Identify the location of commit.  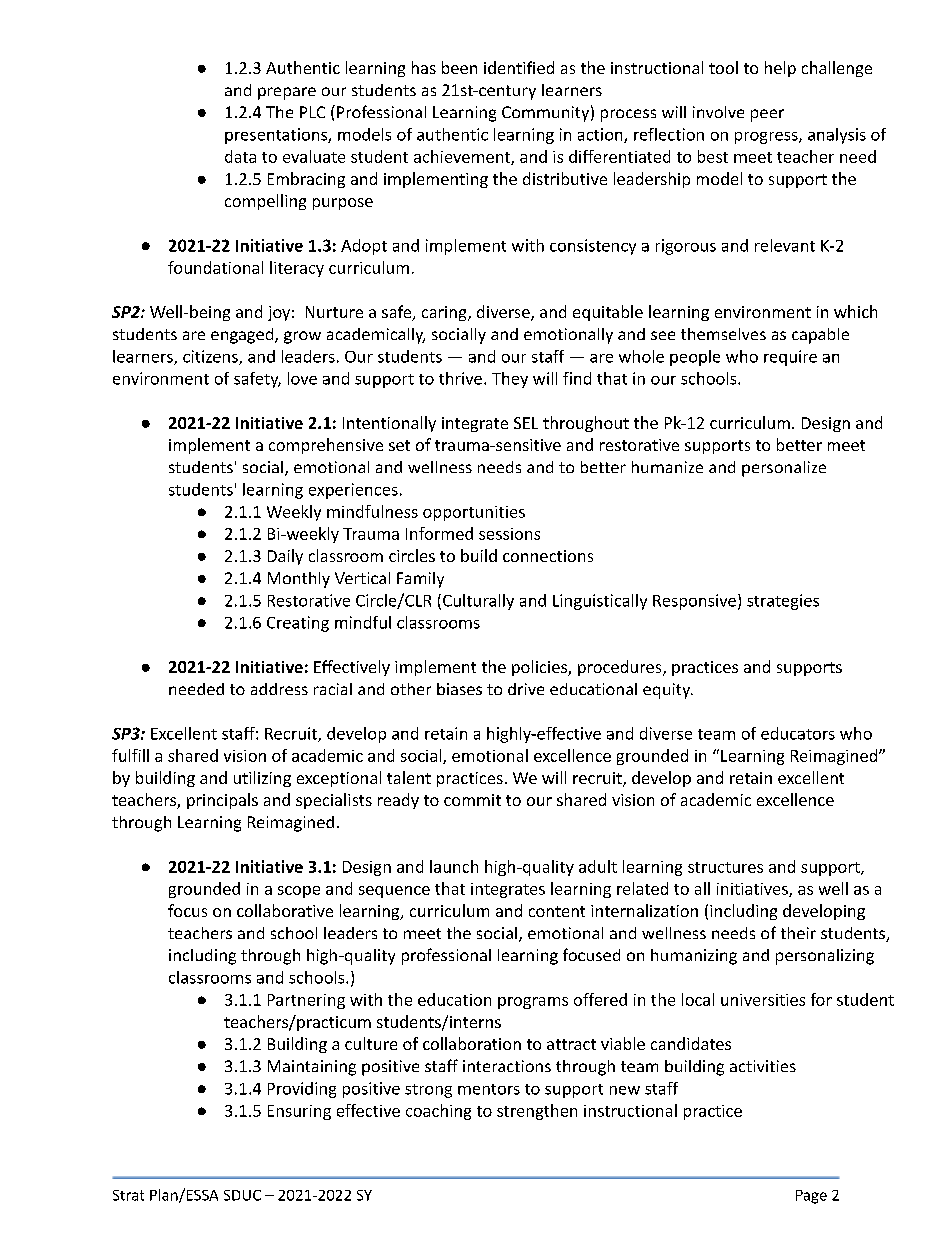
(472, 800).
